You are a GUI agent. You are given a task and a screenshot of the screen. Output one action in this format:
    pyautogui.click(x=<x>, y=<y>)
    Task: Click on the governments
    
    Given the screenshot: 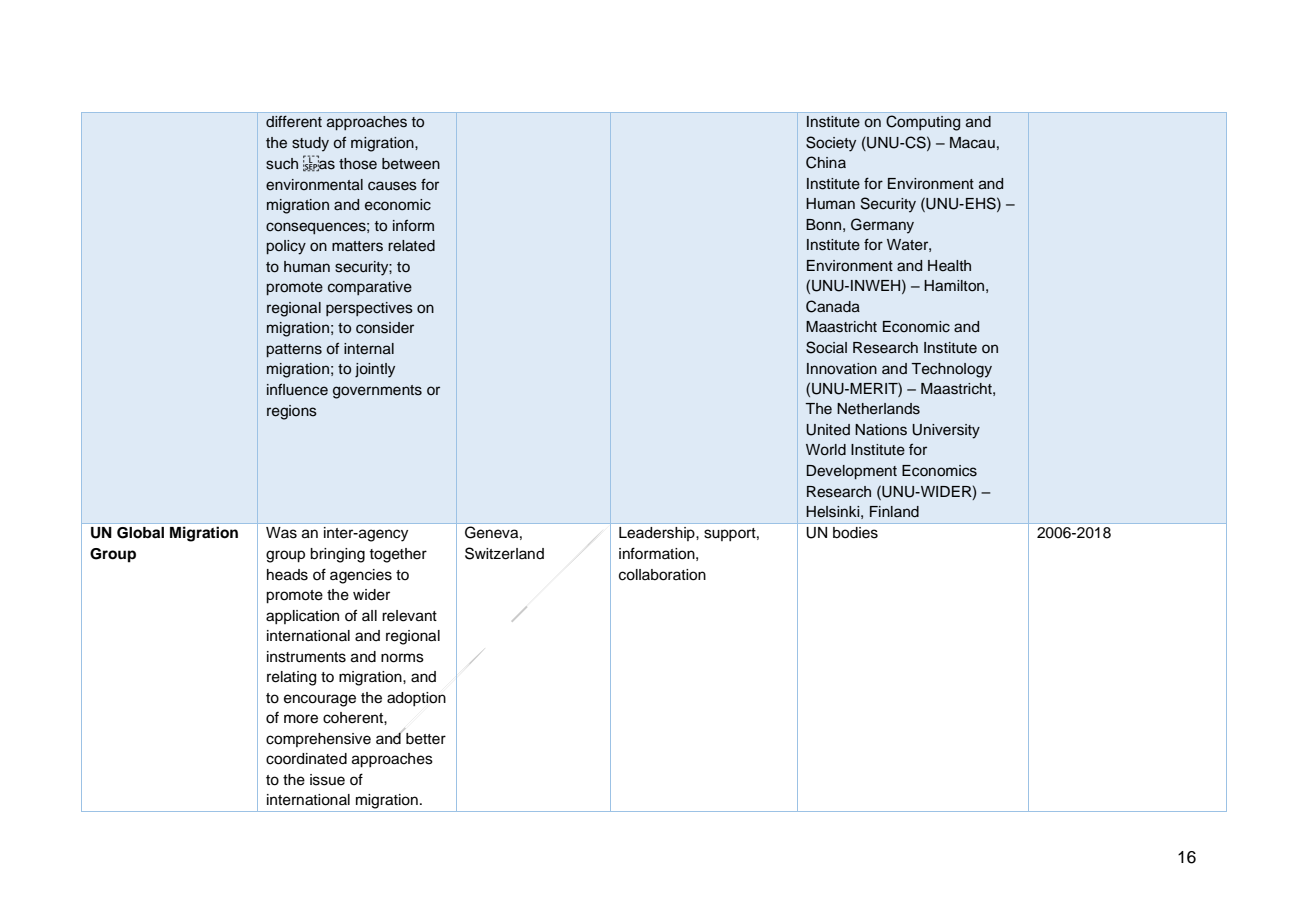 What is the action you would take?
    pyautogui.click(x=377, y=392)
